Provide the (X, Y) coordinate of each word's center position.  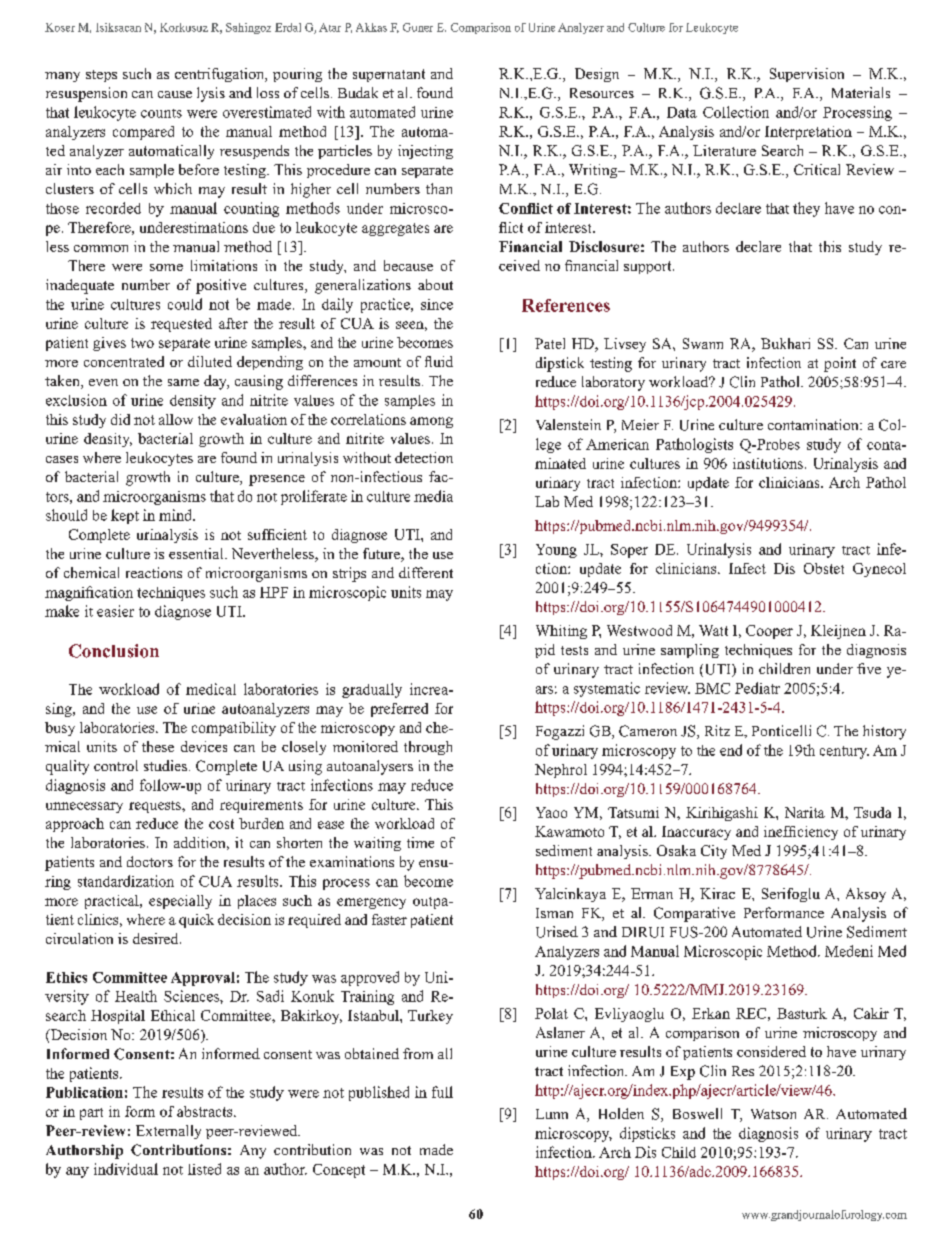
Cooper (769, 632)
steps (101, 76)
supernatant (389, 75)
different (426, 572)
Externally (168, 1132)
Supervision (807, 75)
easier (115, 611)
